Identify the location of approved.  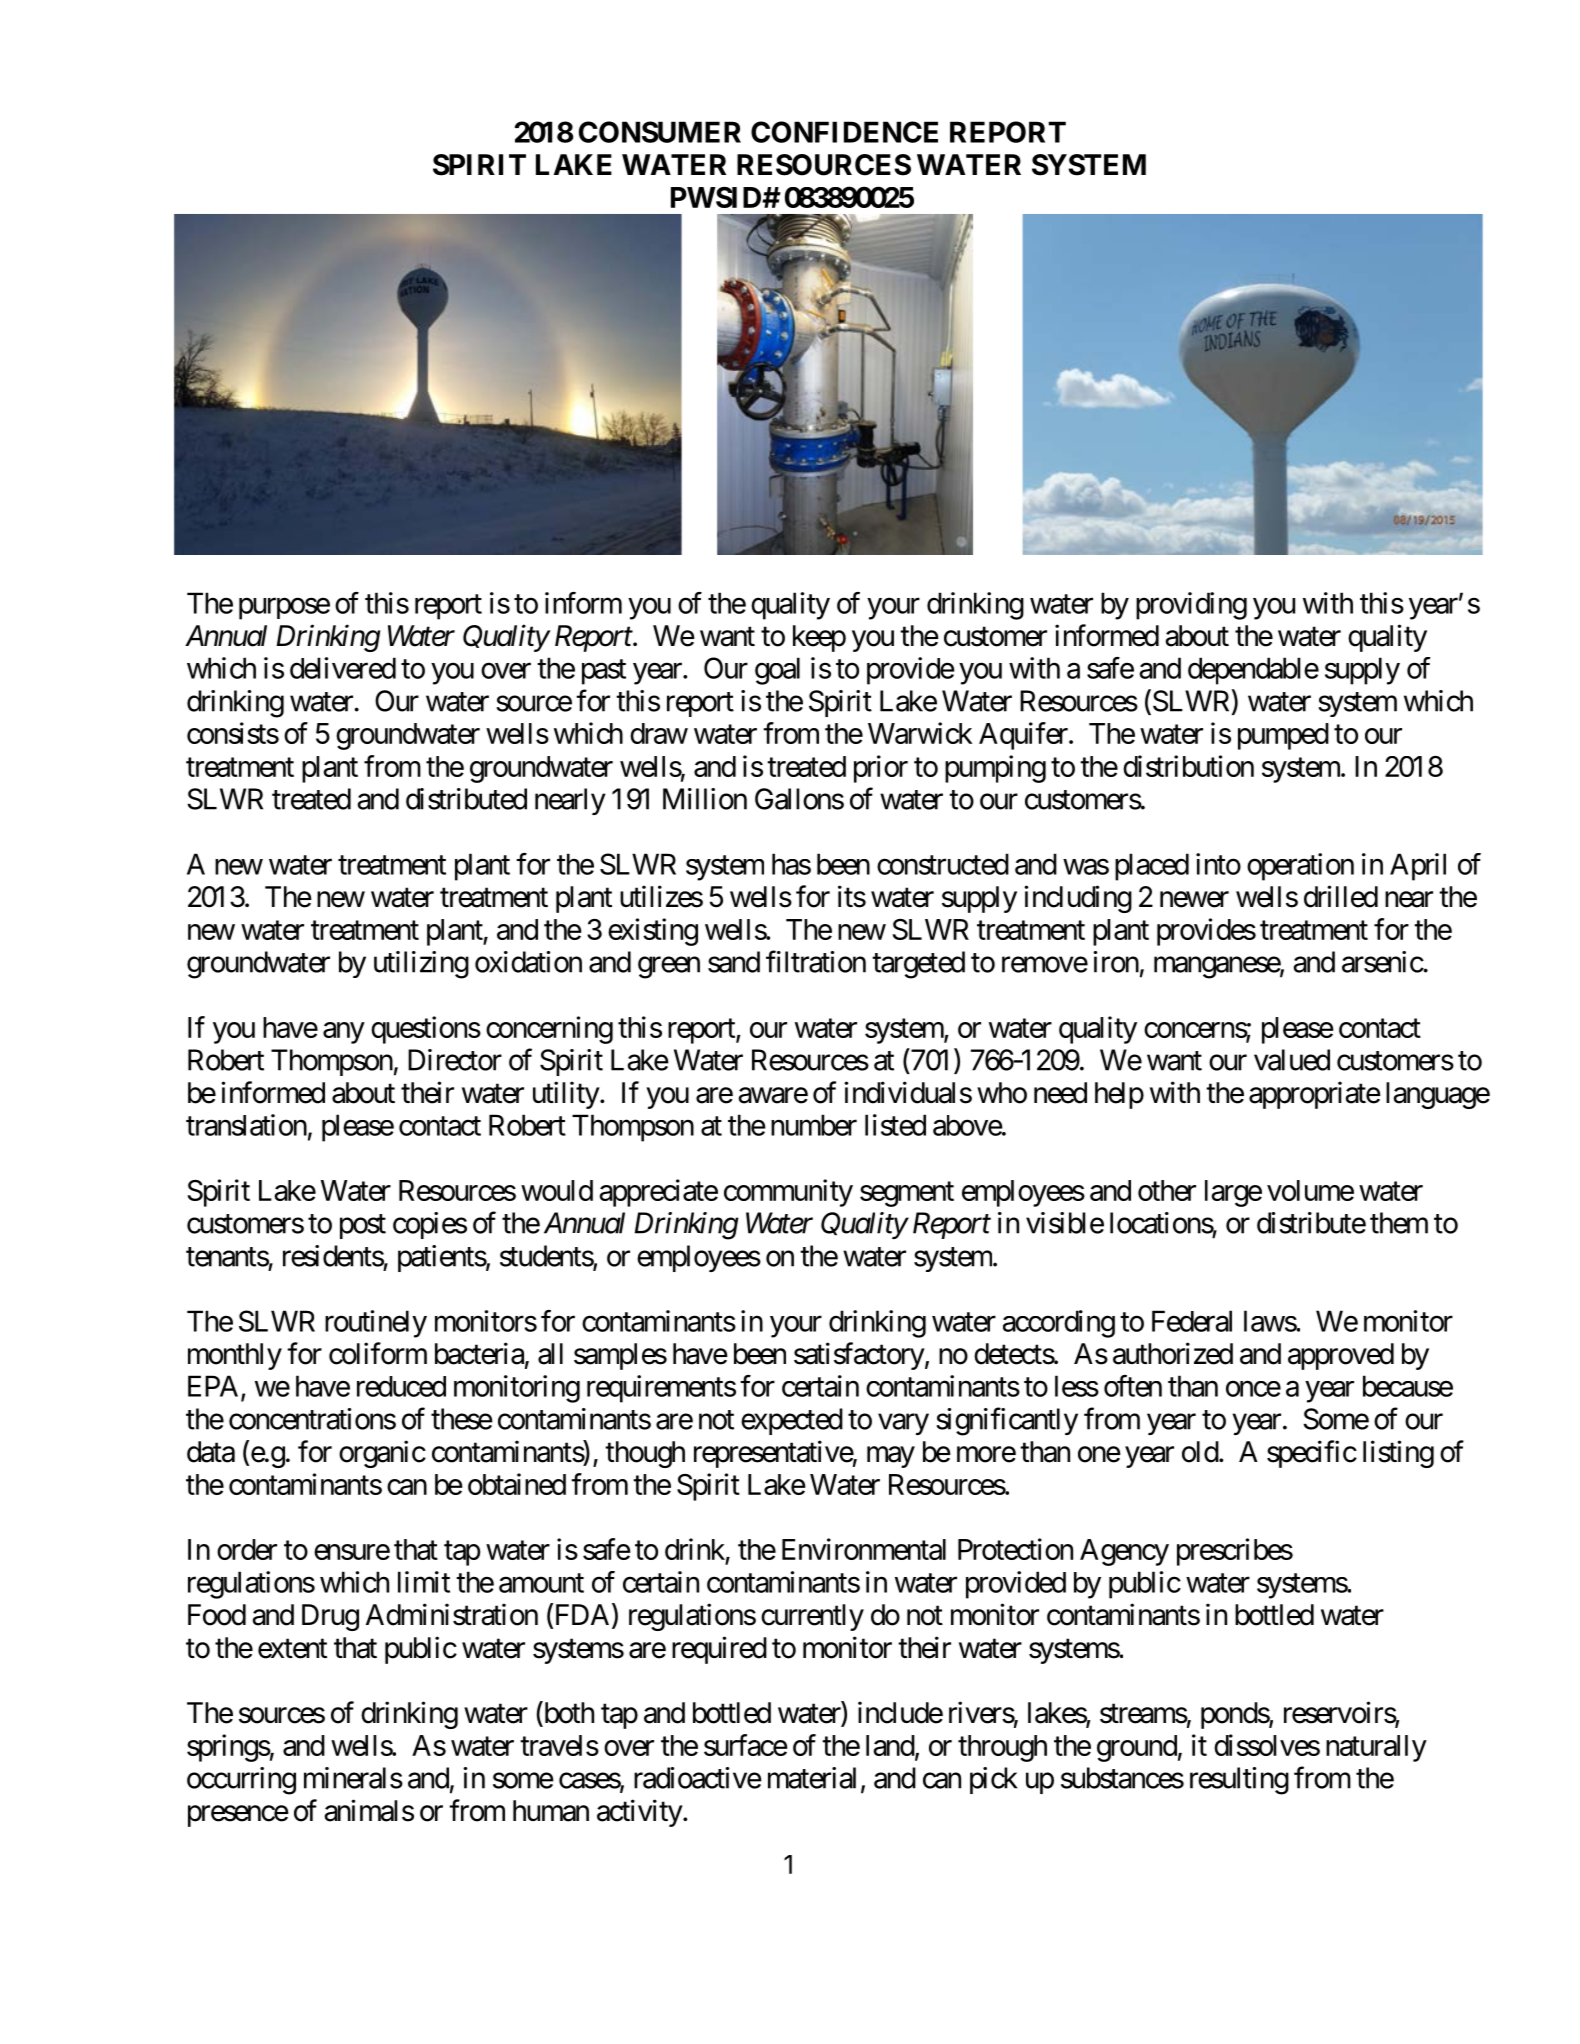
(1341, 1356).
